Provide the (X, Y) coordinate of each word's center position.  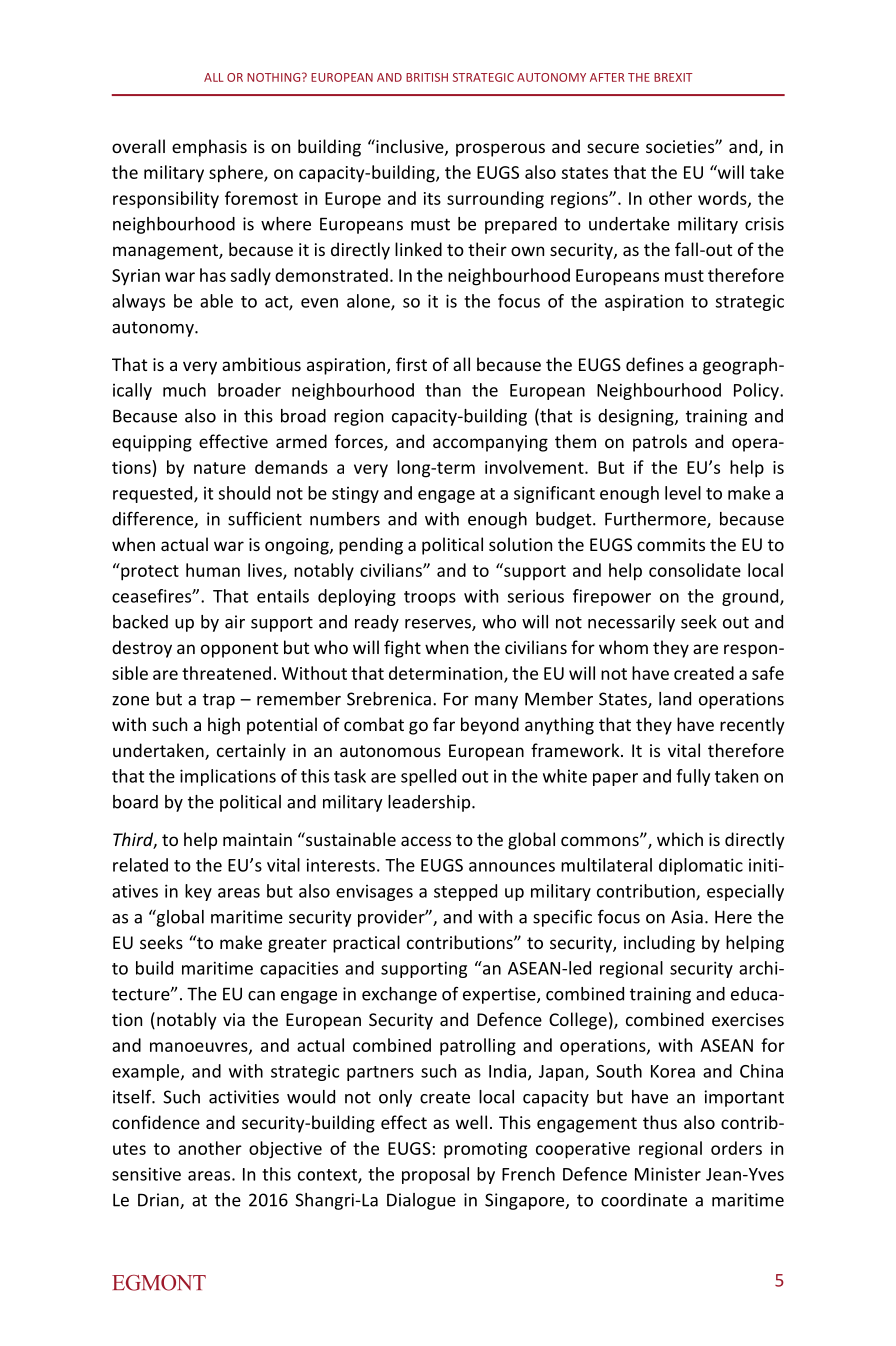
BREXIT (673, 77)
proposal (435, 1175)
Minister (668, 1174)
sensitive (146, 1174)
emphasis (209, 148)
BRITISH (427, 77)
